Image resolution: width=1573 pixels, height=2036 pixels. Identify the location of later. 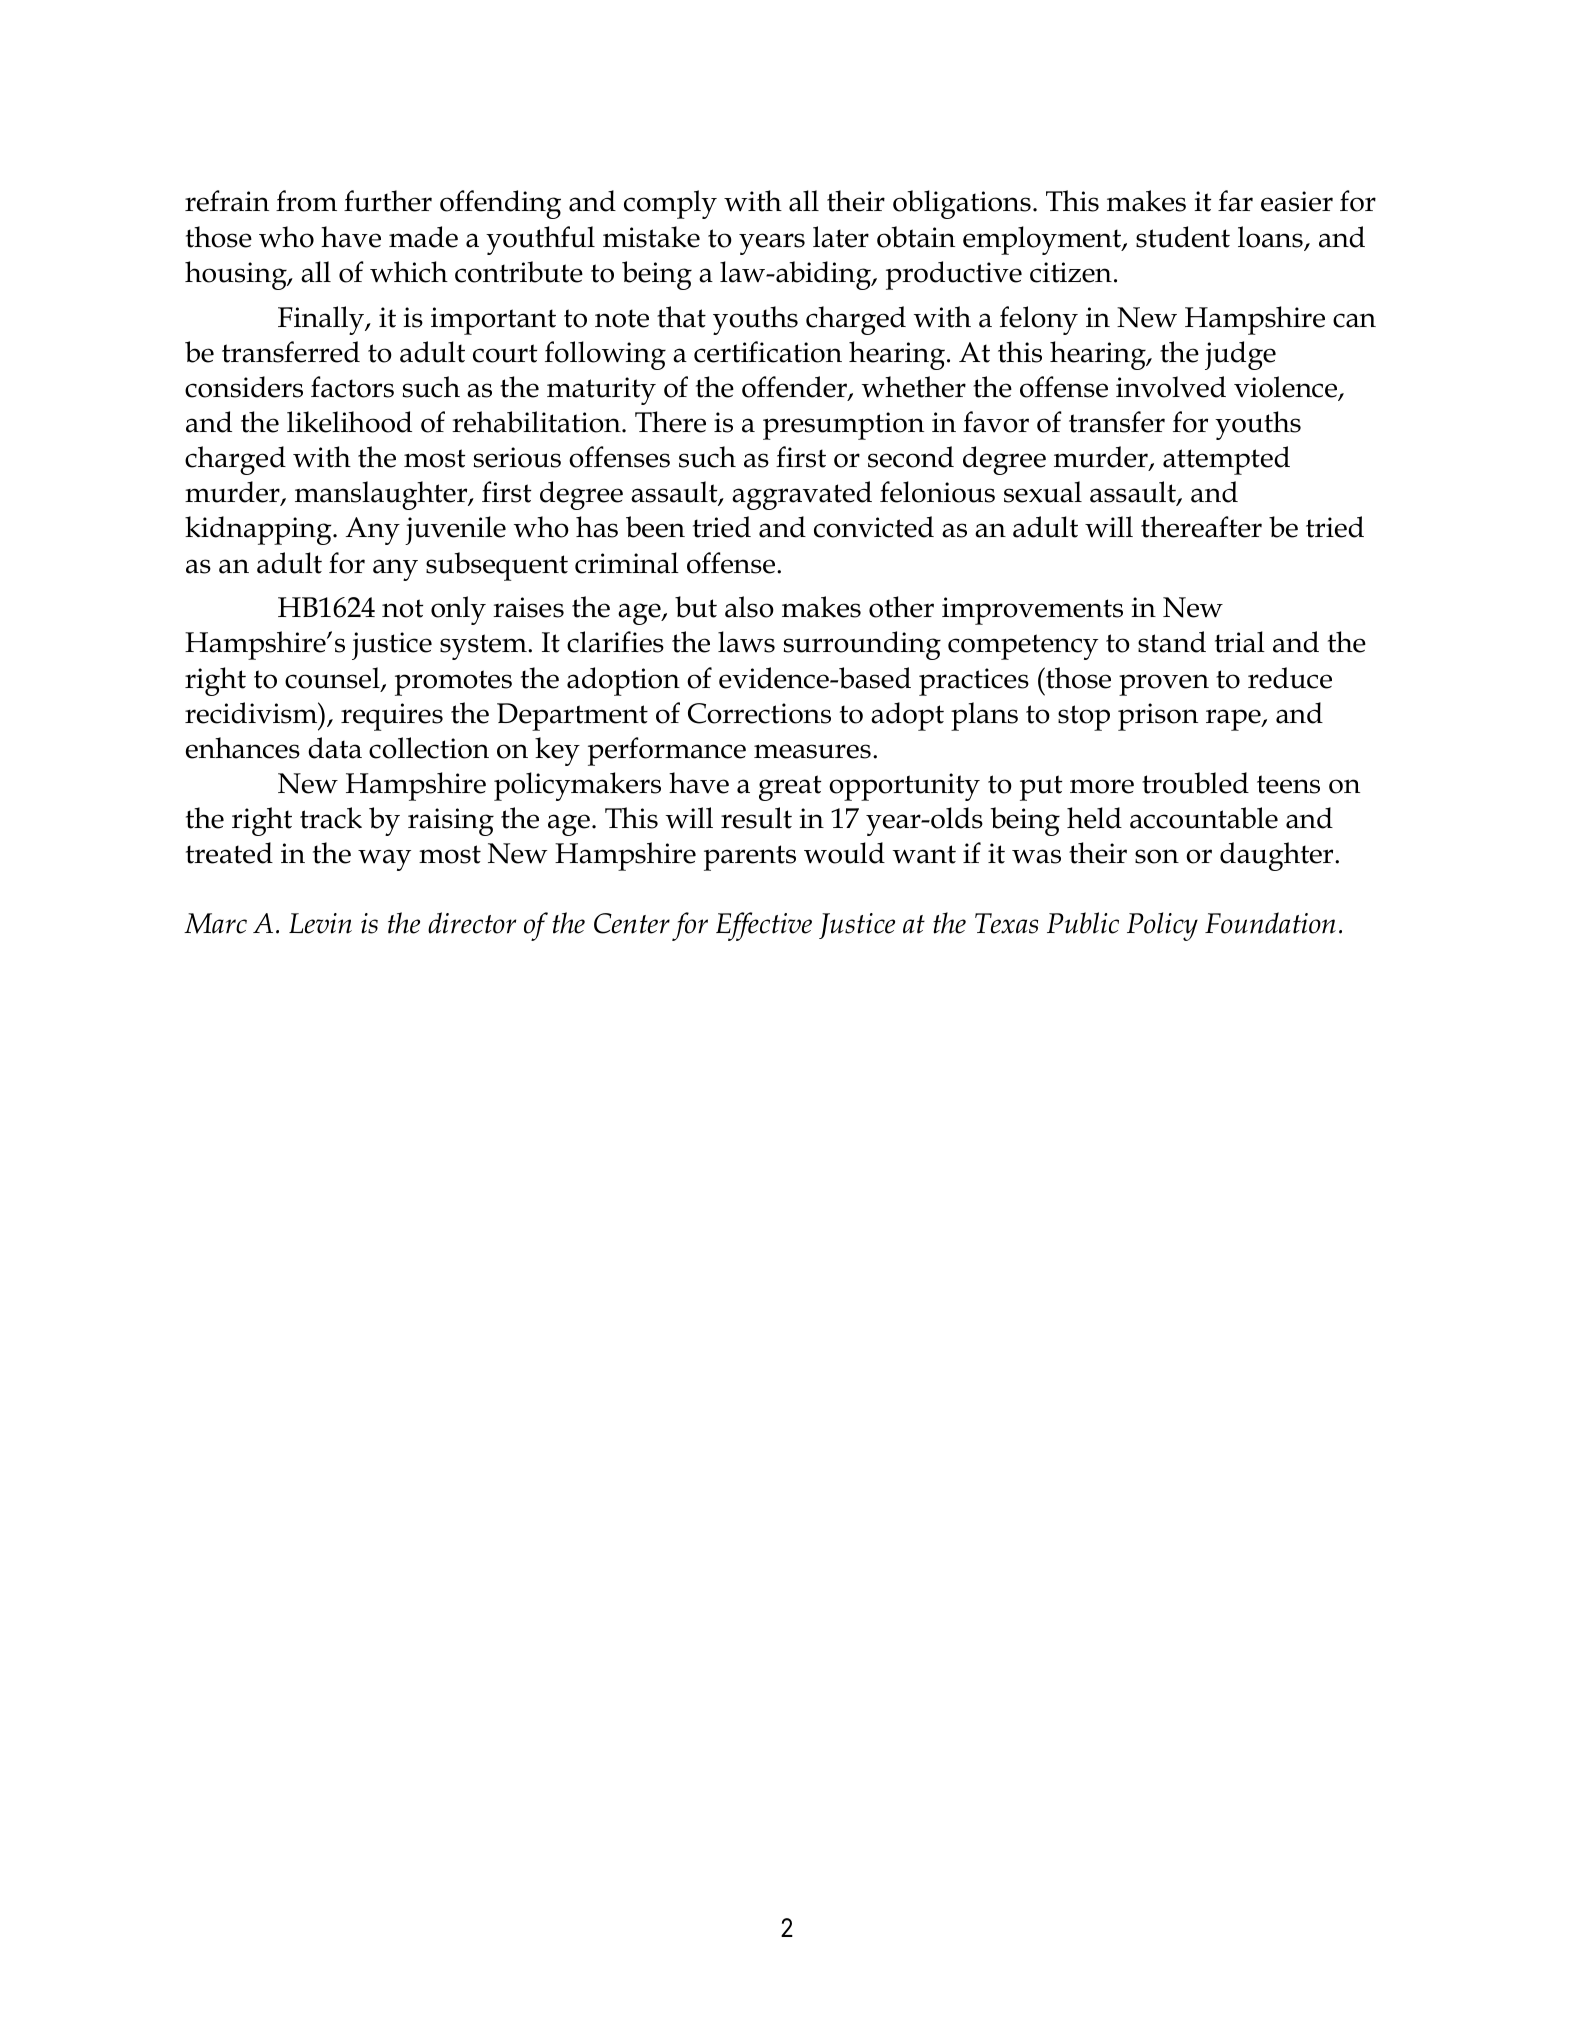
(841, 237).
